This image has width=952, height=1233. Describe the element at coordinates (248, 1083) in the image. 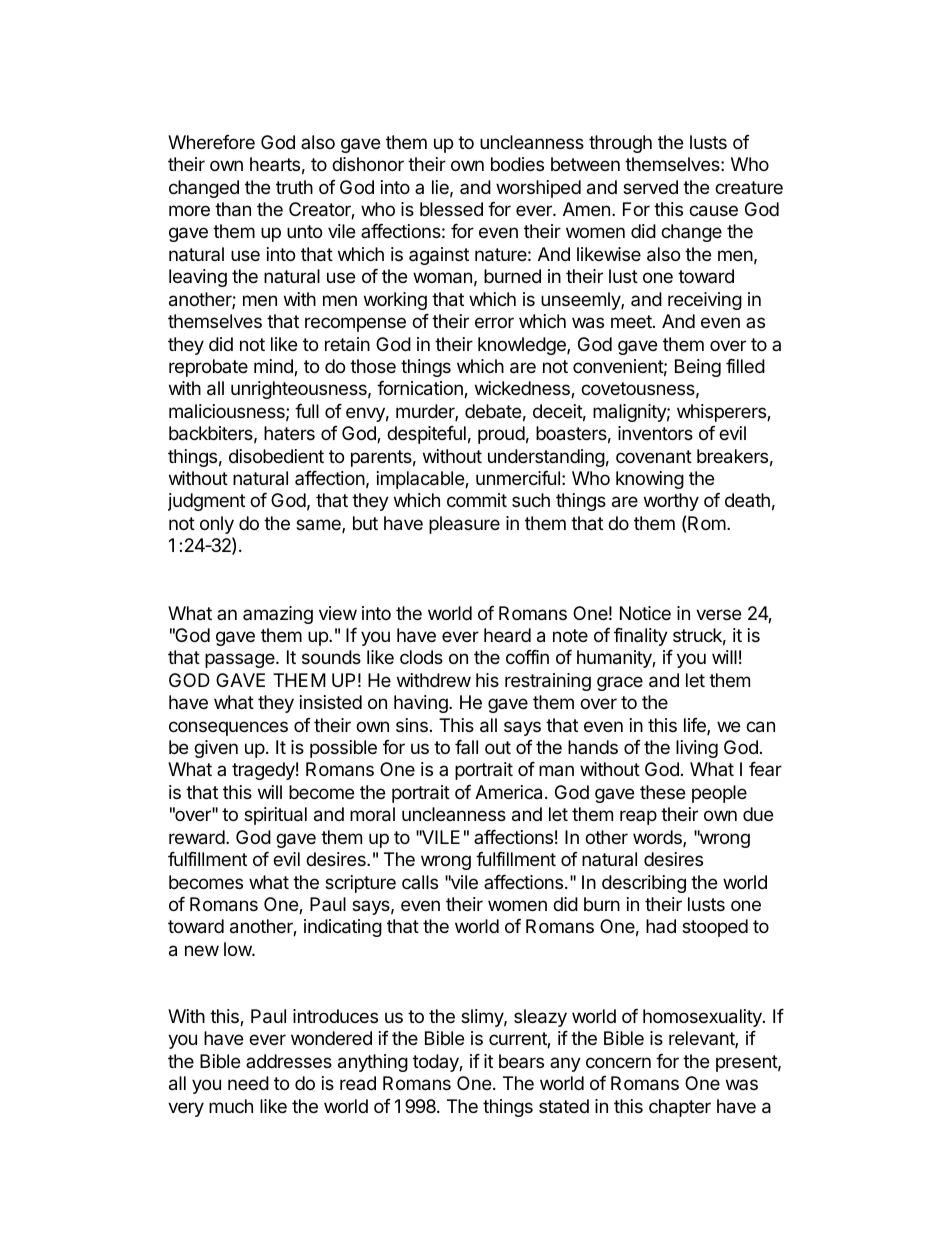

I see `need` at that location.
